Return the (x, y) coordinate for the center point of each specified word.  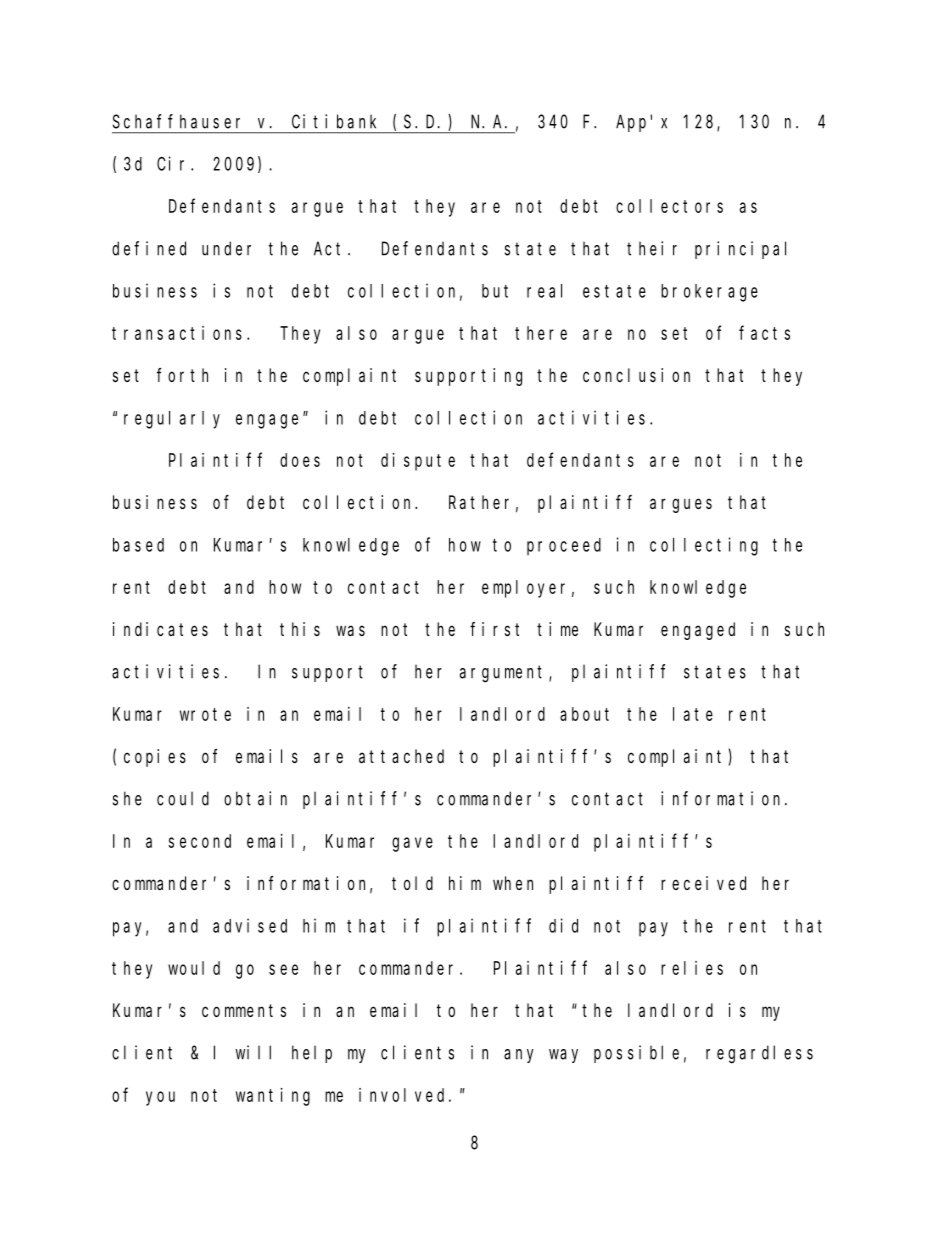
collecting (704, 546)
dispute (418, 462)
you (160, 1098)
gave (412, 844)
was (350, 630)
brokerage (709, 293)
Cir (174, 163)
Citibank (334, 121)
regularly (172, 420)
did (563, 925)
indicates (160, 629)
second (200, 841)
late (693, 714)
